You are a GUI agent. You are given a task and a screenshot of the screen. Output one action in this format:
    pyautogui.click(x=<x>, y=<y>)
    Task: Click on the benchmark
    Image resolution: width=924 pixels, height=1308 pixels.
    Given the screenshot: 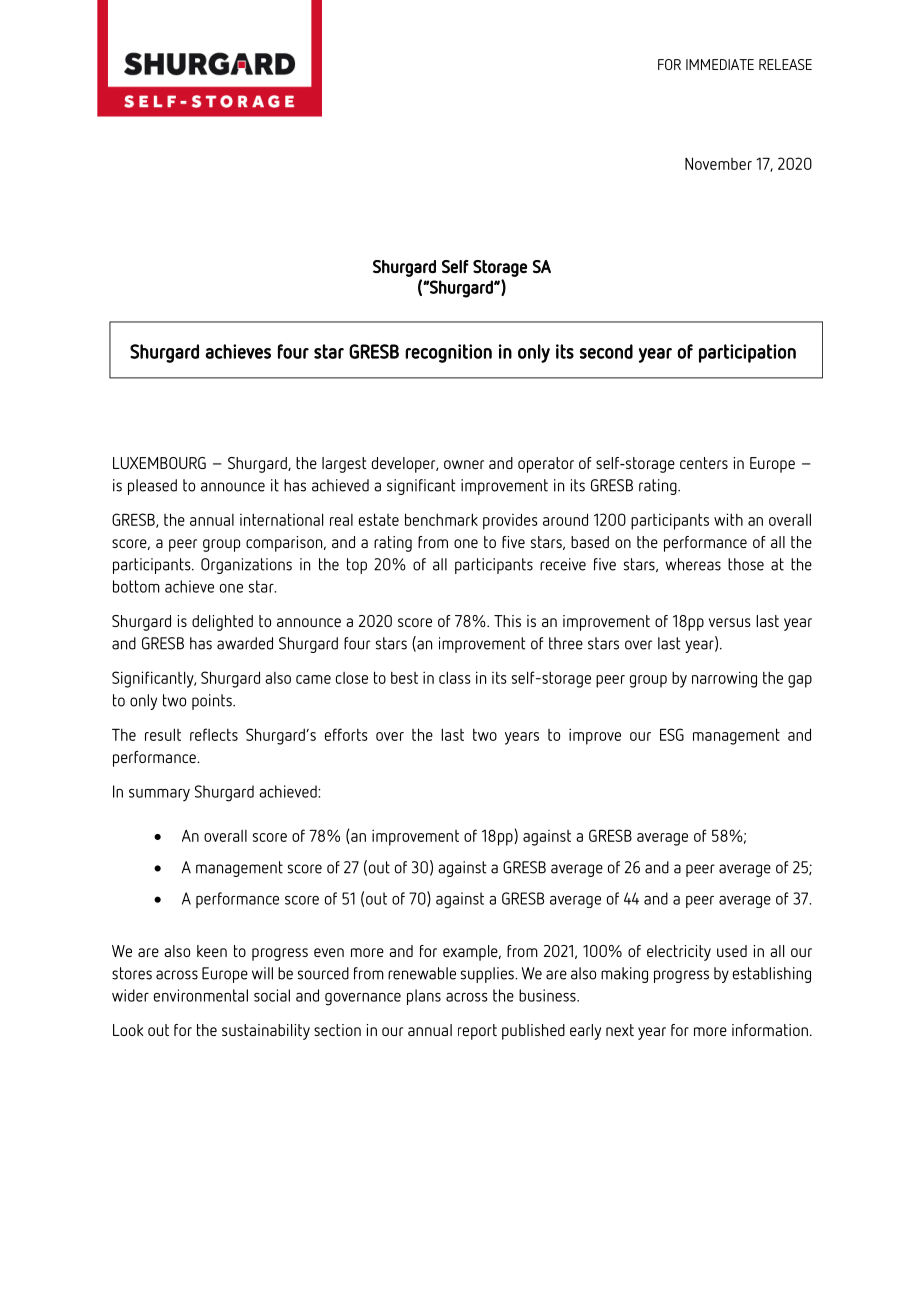 What is the action you would take?
    pyautogui.click(x=441, y=519)
